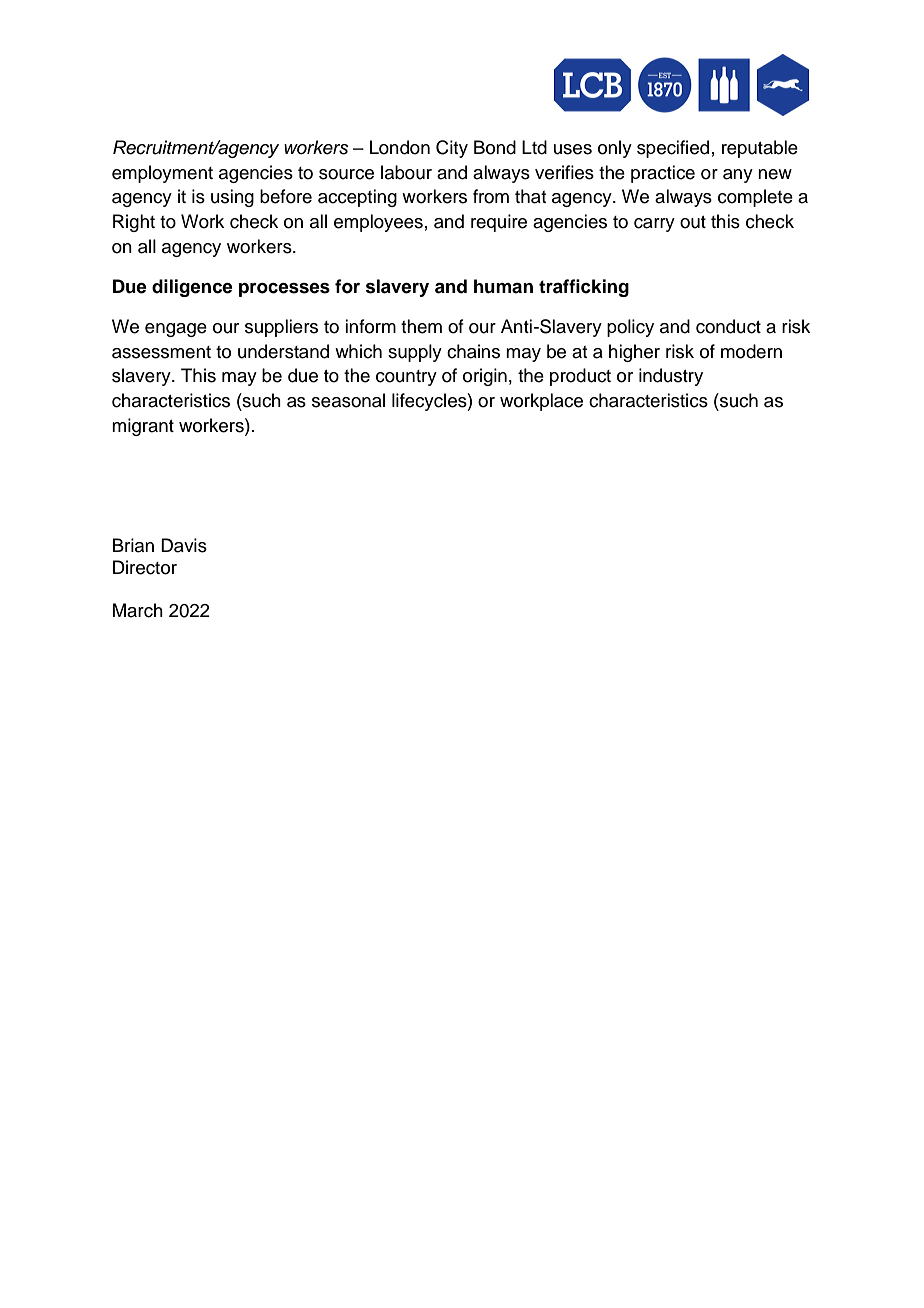 Image resolution: width=924 pixels, height=1308 pixels. What do you see at coordinates (673, 149) in the screenshot?
I see `specified` at bounding box center [673, 149].
